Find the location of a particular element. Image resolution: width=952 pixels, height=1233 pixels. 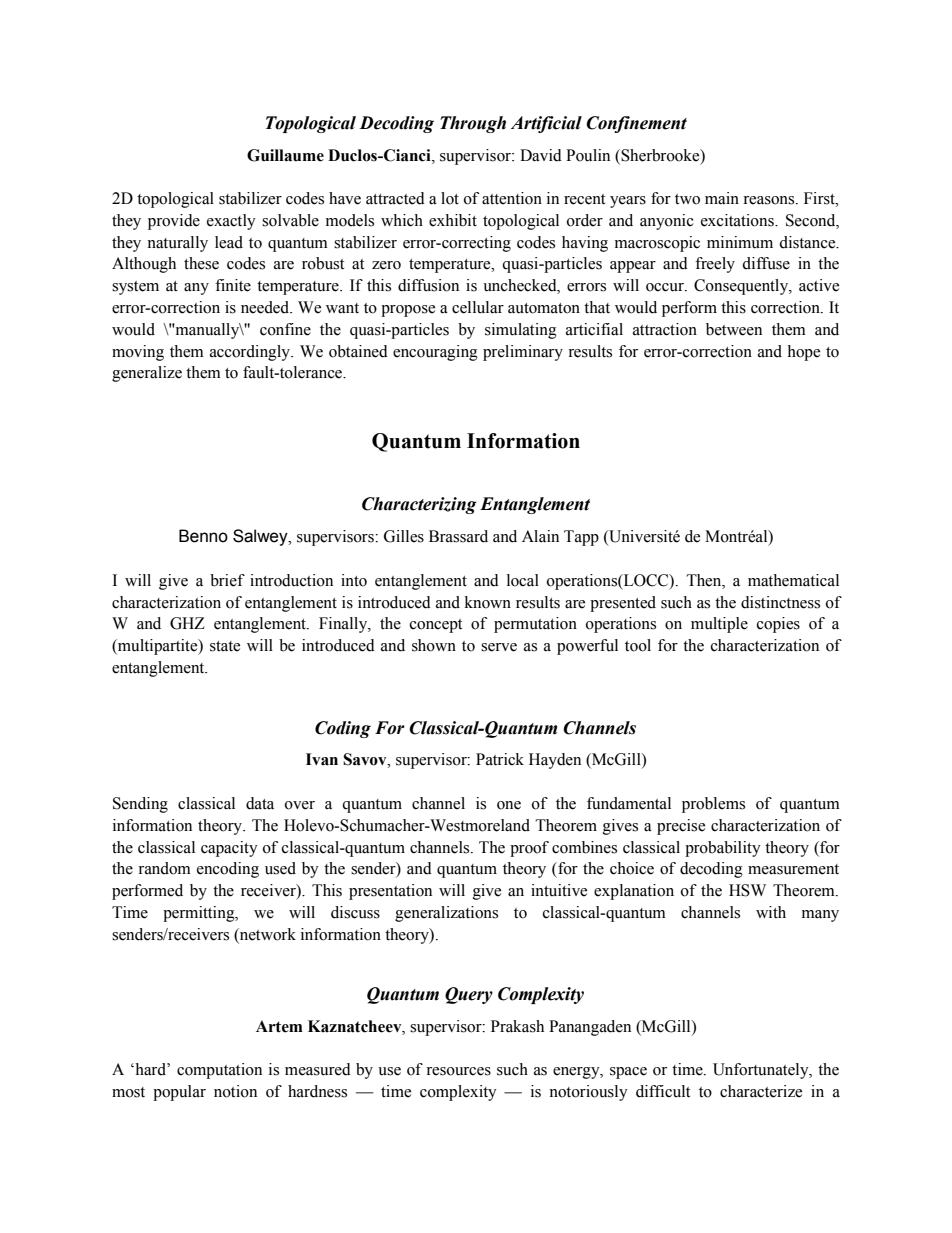

generalize is located at coordinates (147, 374).
